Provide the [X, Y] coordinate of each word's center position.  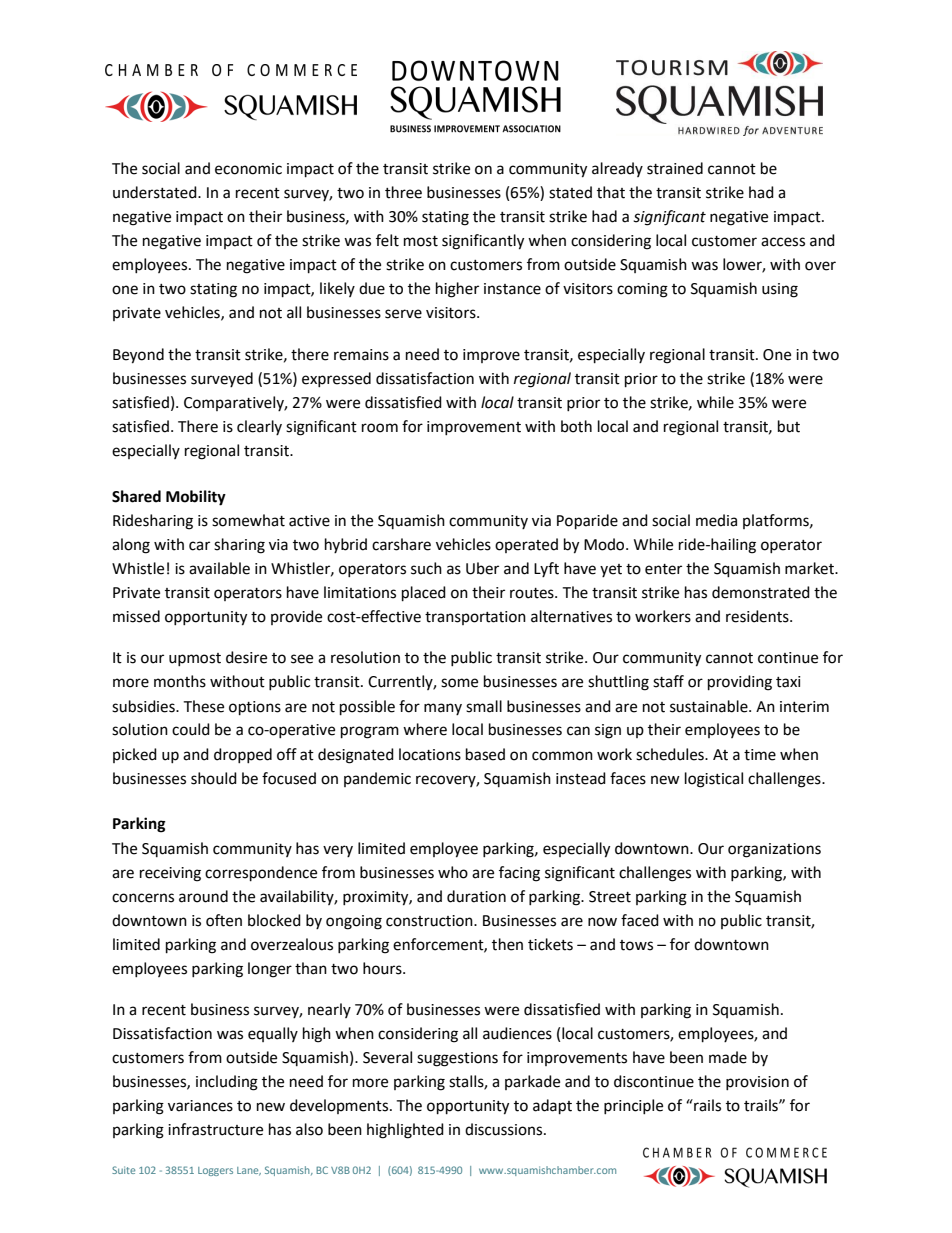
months [180, 681]
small [484, 706]
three [403, 192]
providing [740, 683]
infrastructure [215, 1129]
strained [675, 168]
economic [248, 169]
